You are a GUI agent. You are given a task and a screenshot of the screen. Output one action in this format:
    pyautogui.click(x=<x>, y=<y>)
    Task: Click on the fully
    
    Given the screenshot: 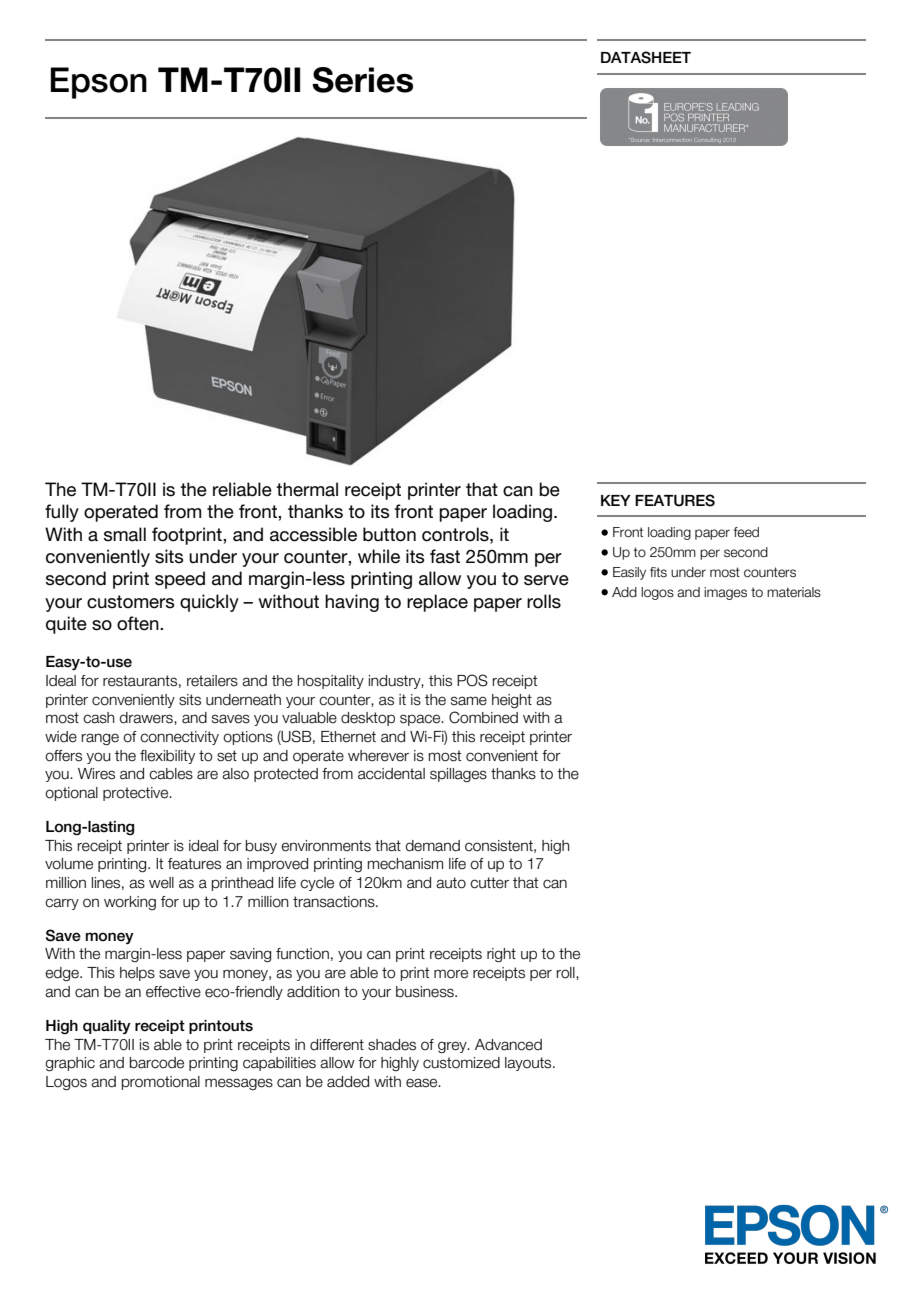 What is the action you would take?
    pyautogui.click(x=62, y=513)
